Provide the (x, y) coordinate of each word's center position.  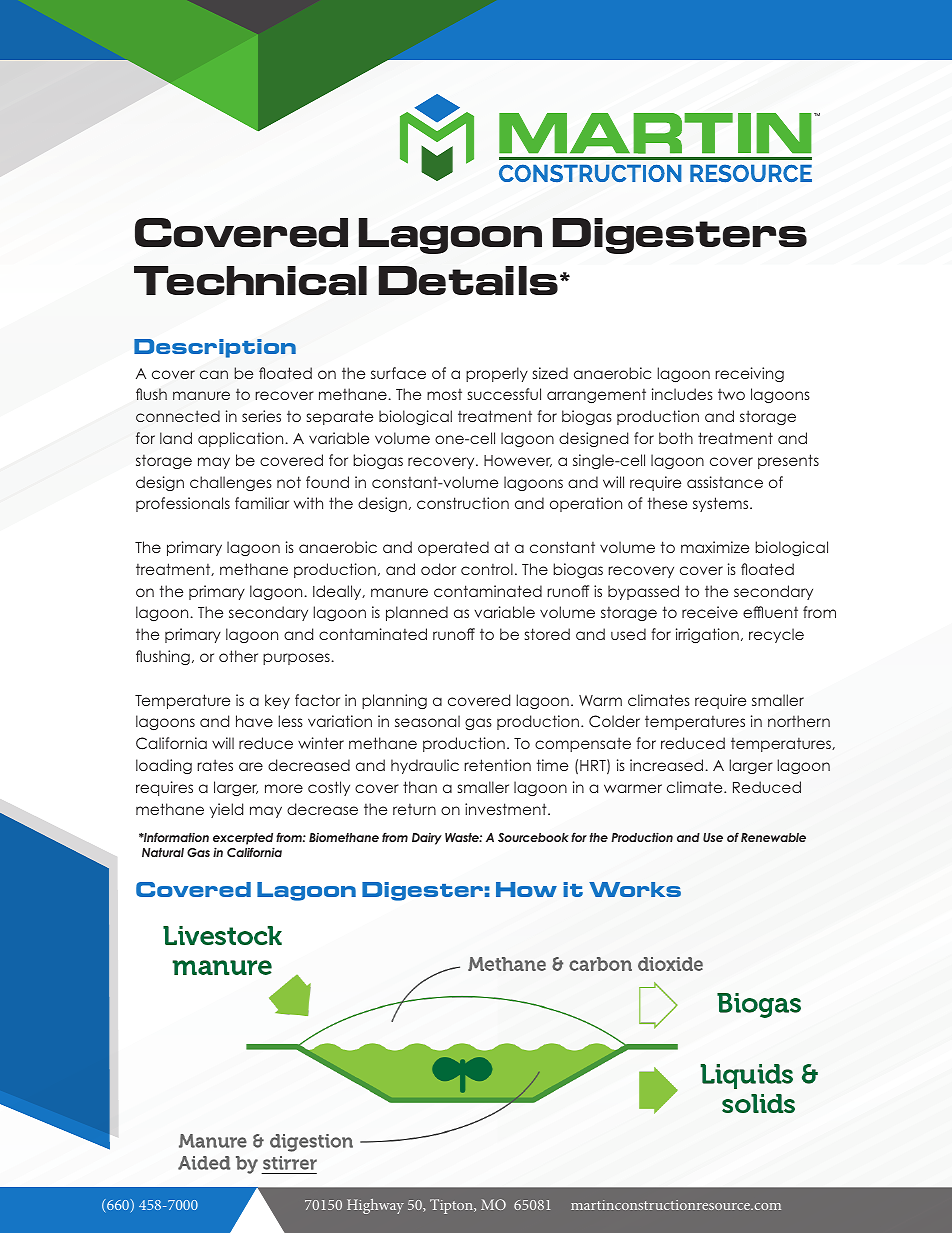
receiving (749, 374)
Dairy (427, 839)
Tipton (452, 1206)
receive (710, 612)
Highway (375, 1206)
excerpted (243, 840)
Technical (250, 280)
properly (497, 374)
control (487, 569)
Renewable (773, 837)
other (238, 656)
